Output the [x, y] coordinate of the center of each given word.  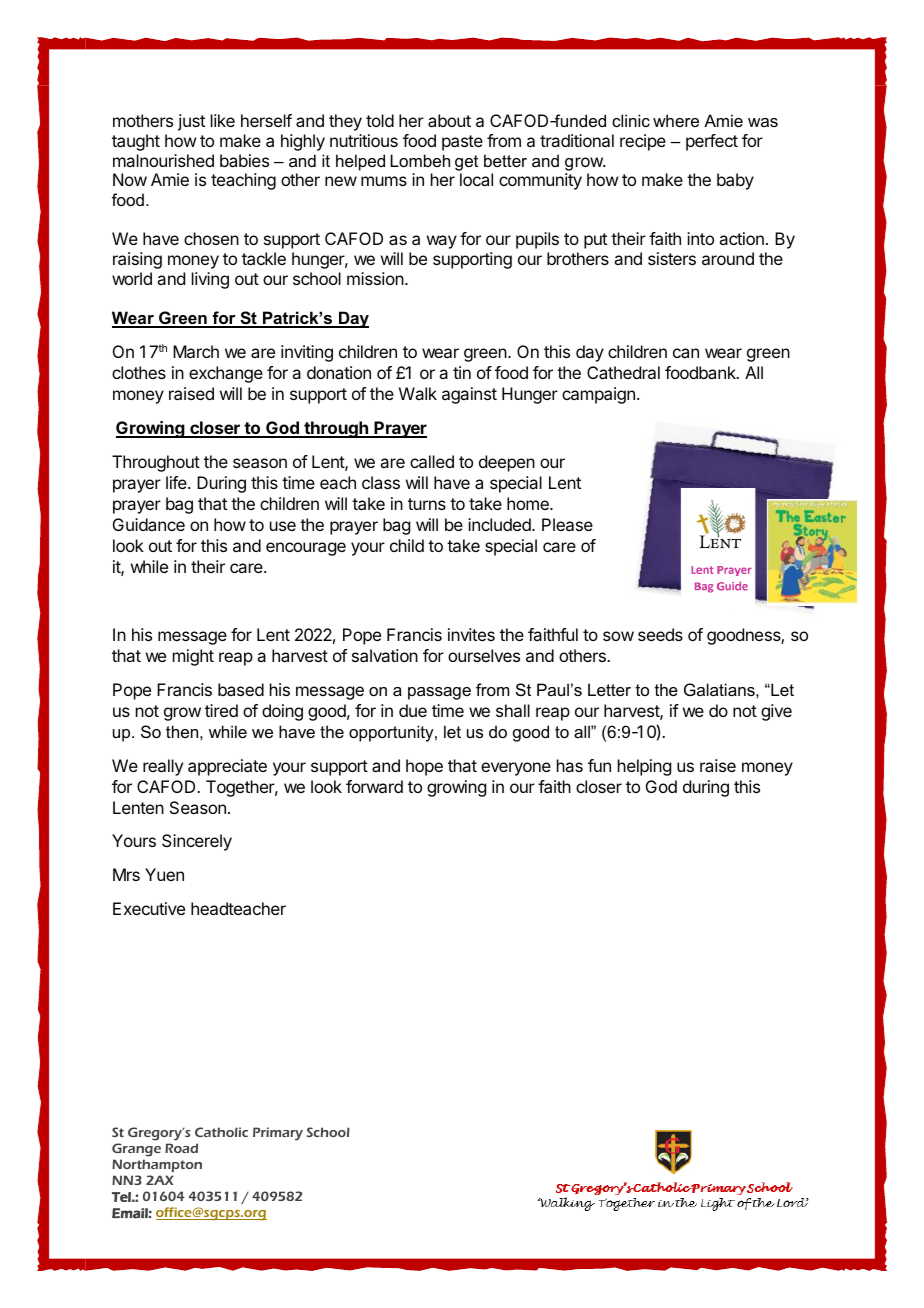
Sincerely [197, 842]
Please [567, 524]
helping [644, 767]
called [432, 461]
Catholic [221, 1132]
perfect [712, 142]
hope [424, 767]
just [191, 122]
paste [462, 143]
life [177, 482]
